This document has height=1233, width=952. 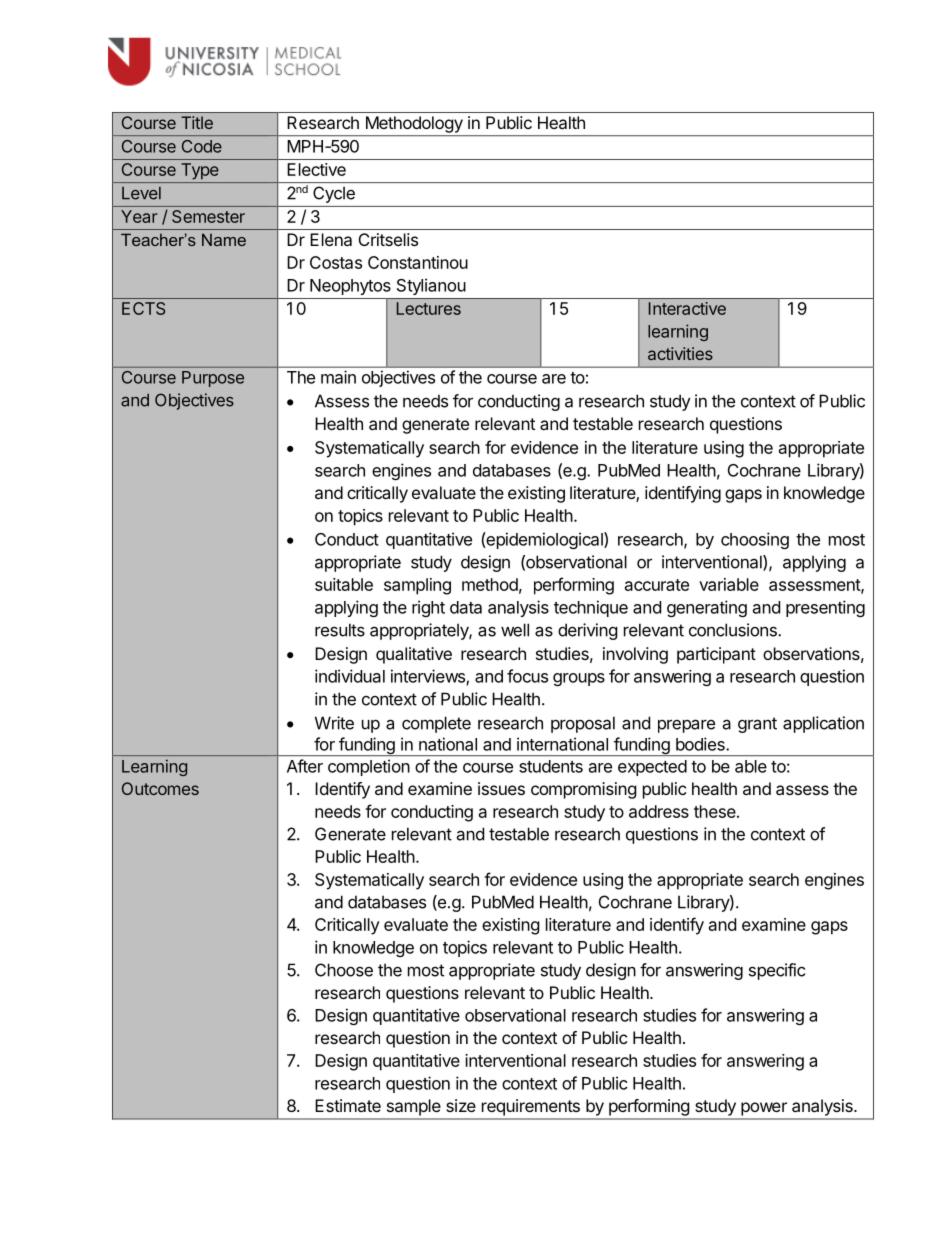 I want to click on main, so click(x=338, y=377).
